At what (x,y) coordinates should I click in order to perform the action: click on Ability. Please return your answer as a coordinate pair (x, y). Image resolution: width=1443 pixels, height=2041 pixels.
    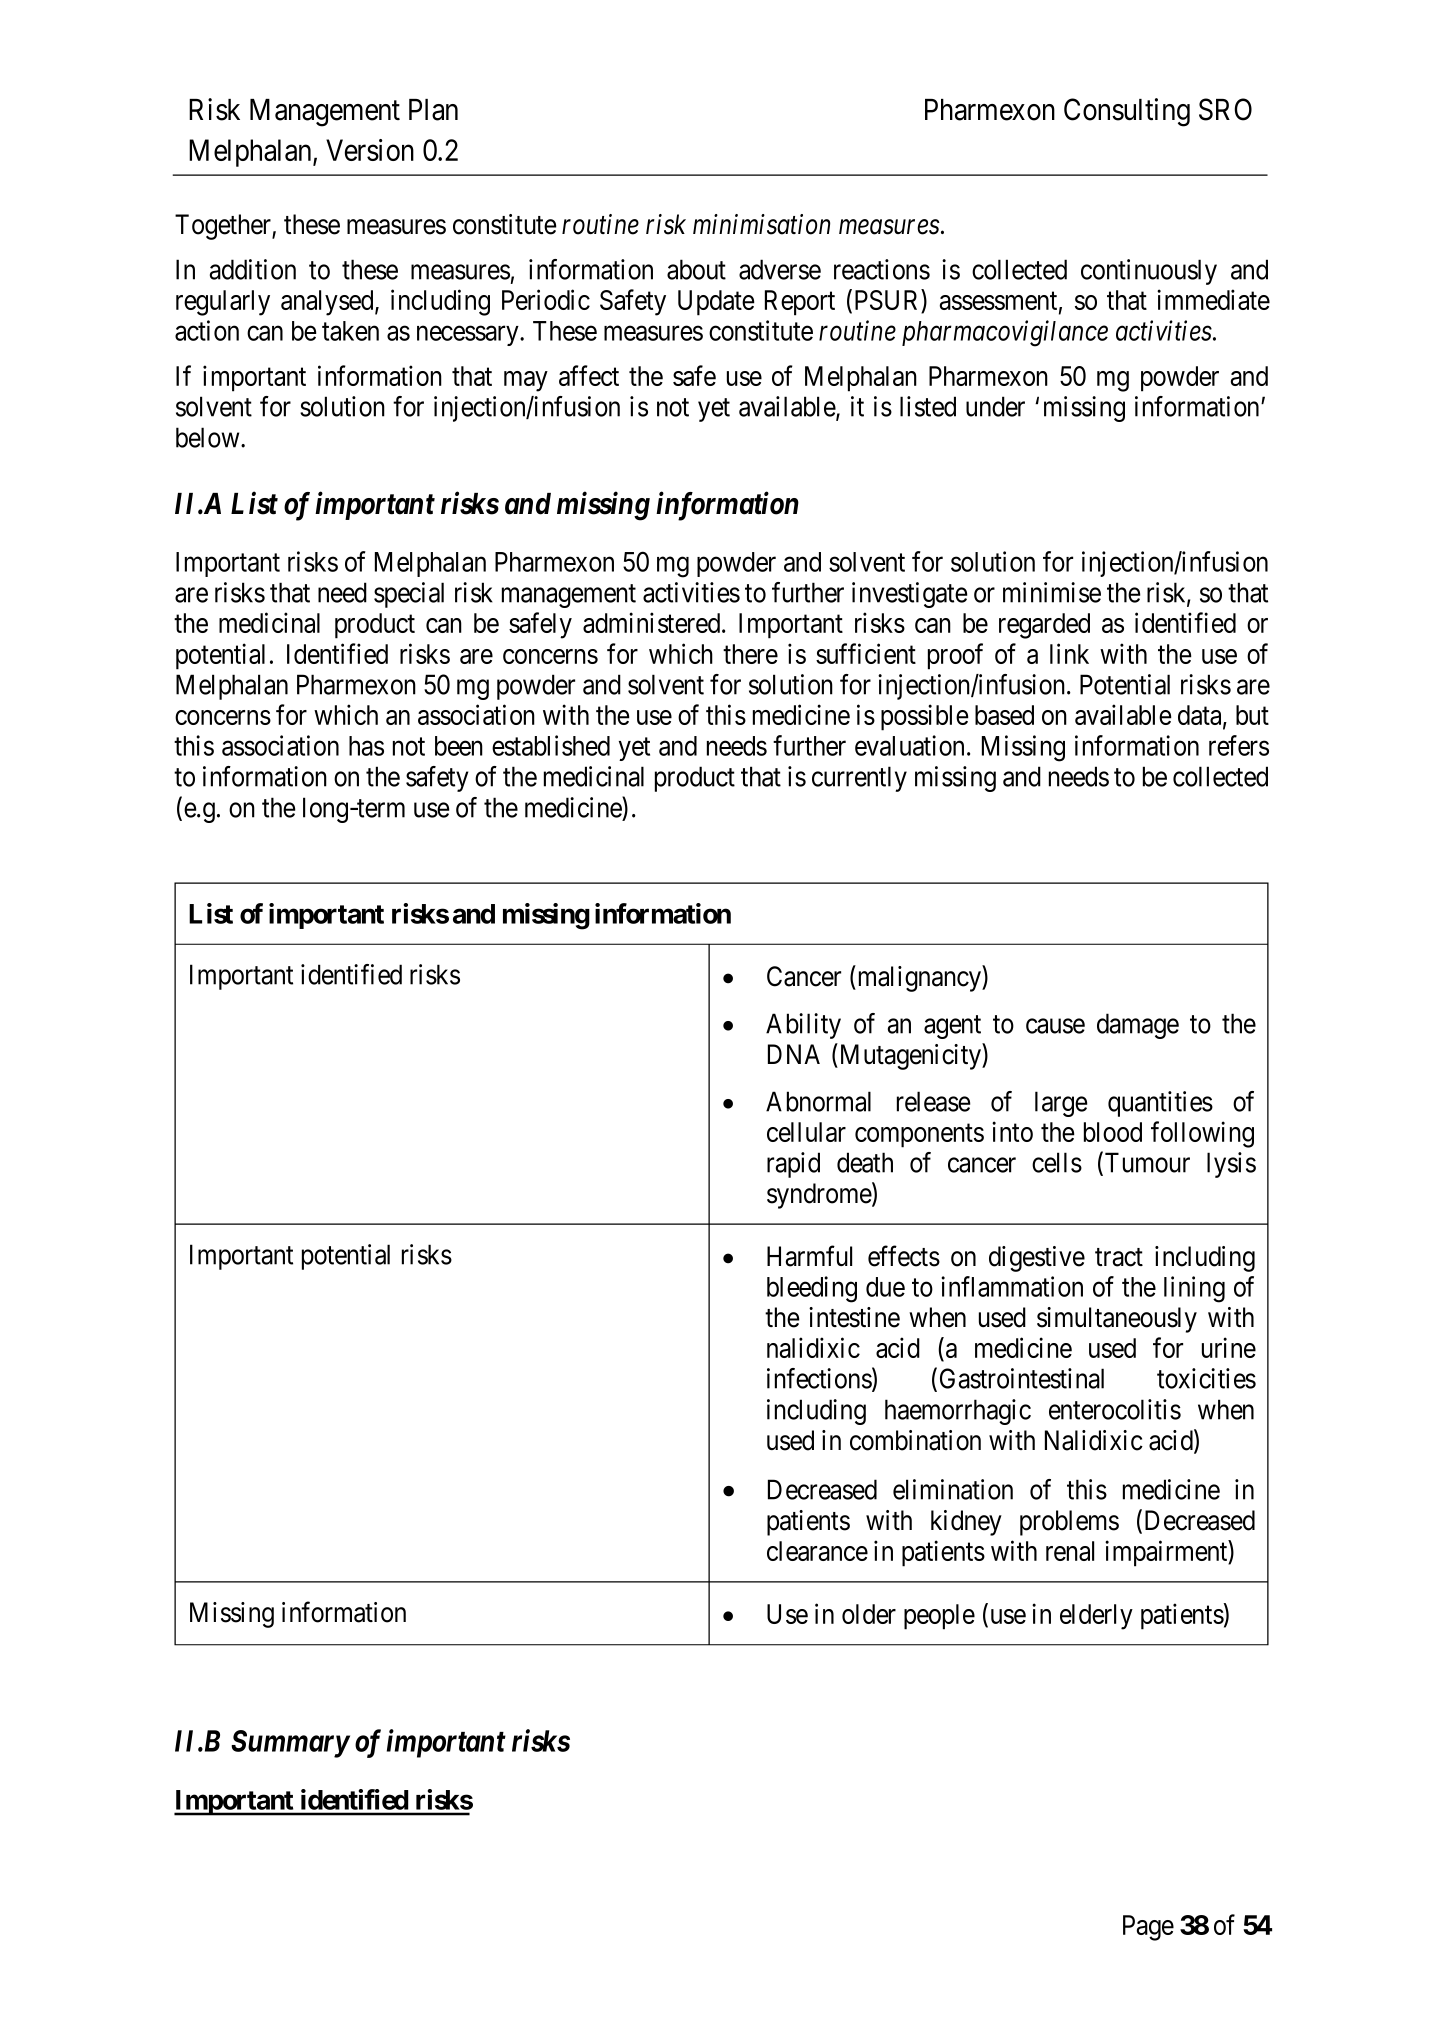
    Looking at the image, I should click on (803, 1026).
